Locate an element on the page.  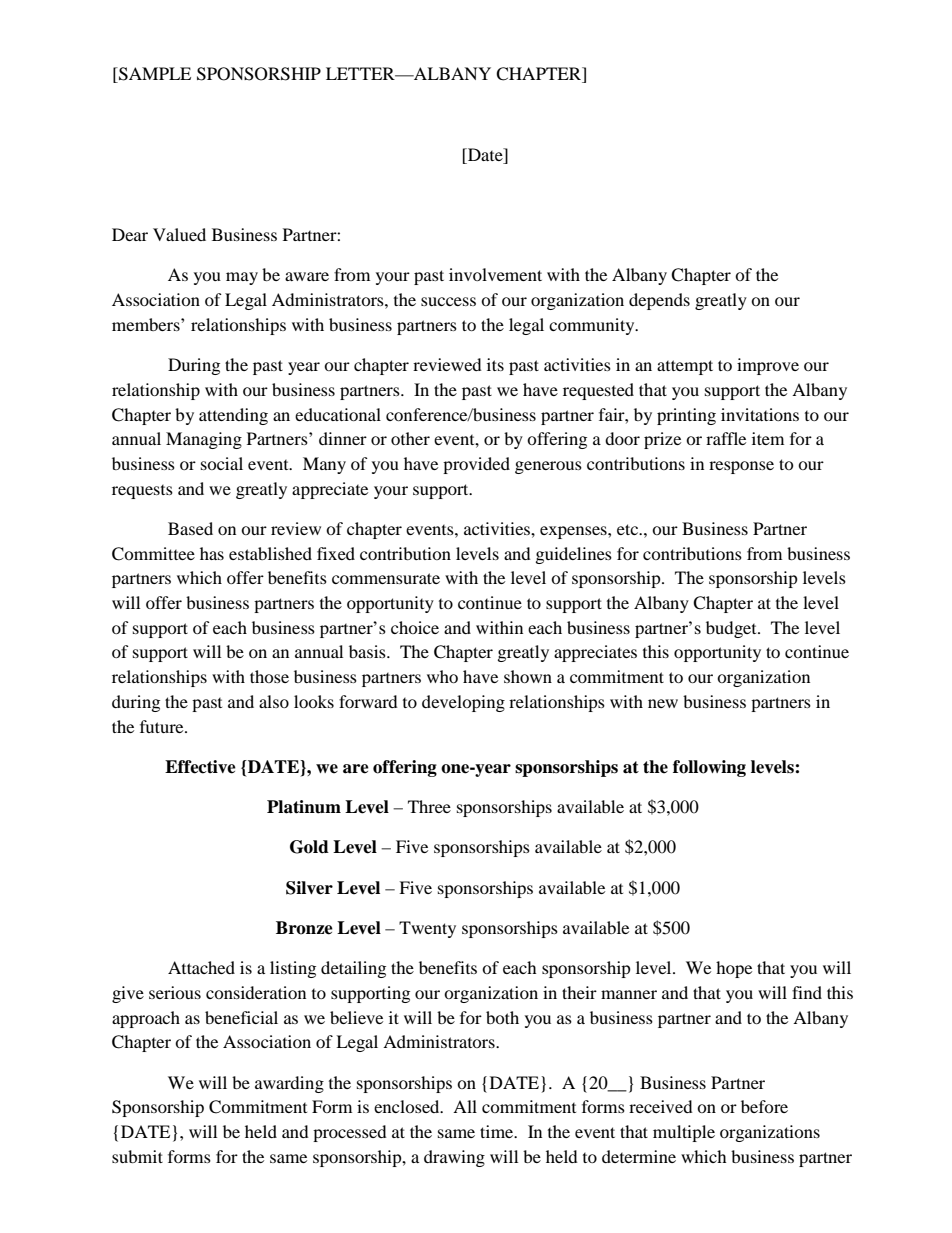
Attached is located at coordinates (201, 967).
